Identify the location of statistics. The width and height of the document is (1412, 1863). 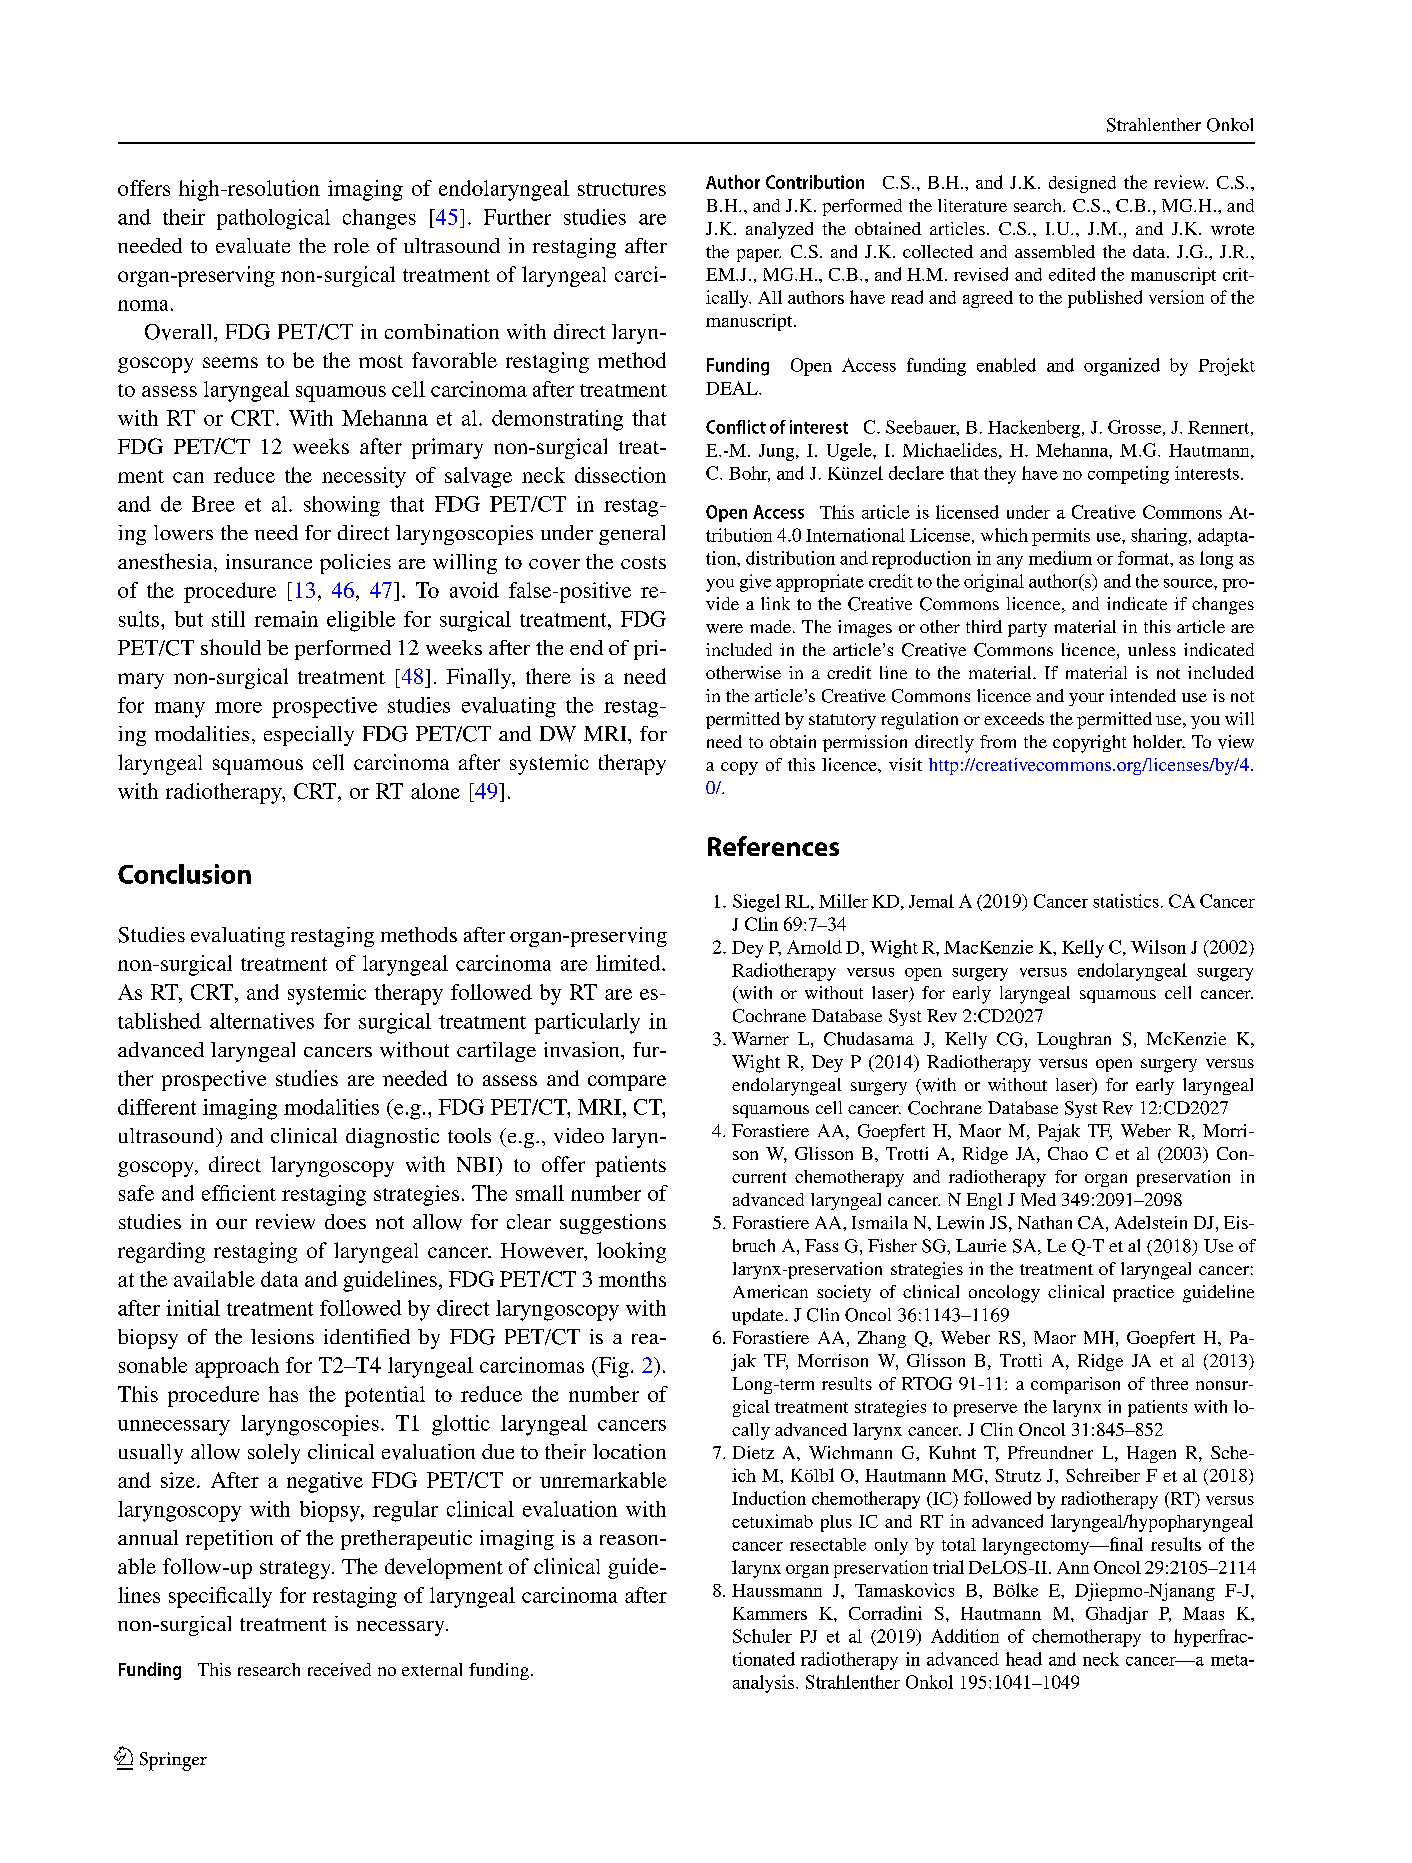
(1126, 901).
